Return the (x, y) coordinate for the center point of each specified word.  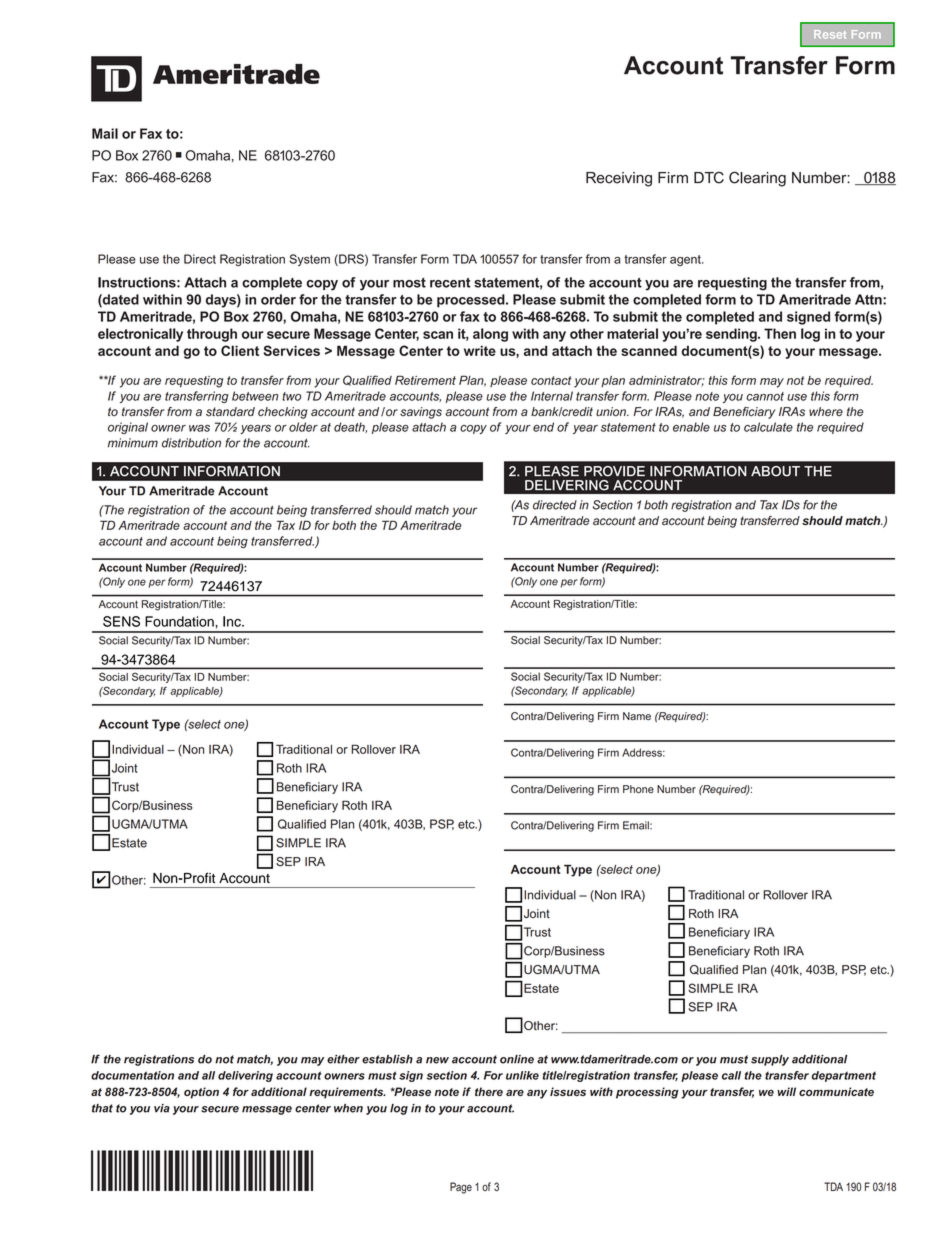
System (309, 260)
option (201, 1093)
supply (770, 1060)
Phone (638, 789)
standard (230, 412)
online (517, 1059)
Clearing (757, 179)
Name (637, 716)
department (844, 1076)
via (162, 1108)
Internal (552, 396)
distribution (191, 443)
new (437, 1060)
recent (450, 283)
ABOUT (775, 471)
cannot (765, 396)
